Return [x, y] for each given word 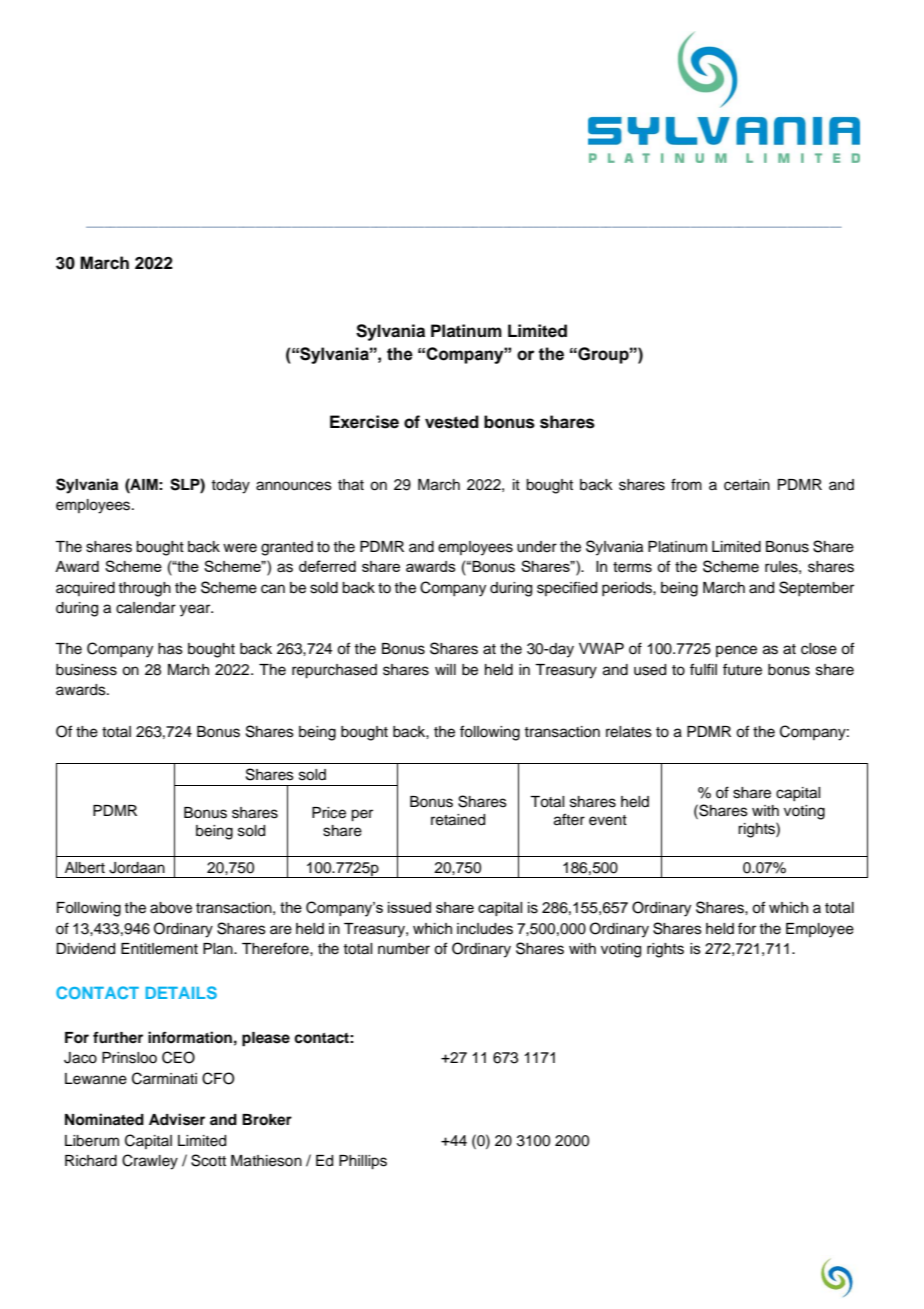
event [608, 820]
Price [329, 813]
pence [736, 651]
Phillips [363, 1162]
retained [458, 820]
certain [747, 485]
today [230, 486]
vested [452, 422]
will [445, 669]
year [196, 610]
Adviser [177, 1119]
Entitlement [159, 949]
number [404, 949]
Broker [267, 1120]
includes [485, 929]
